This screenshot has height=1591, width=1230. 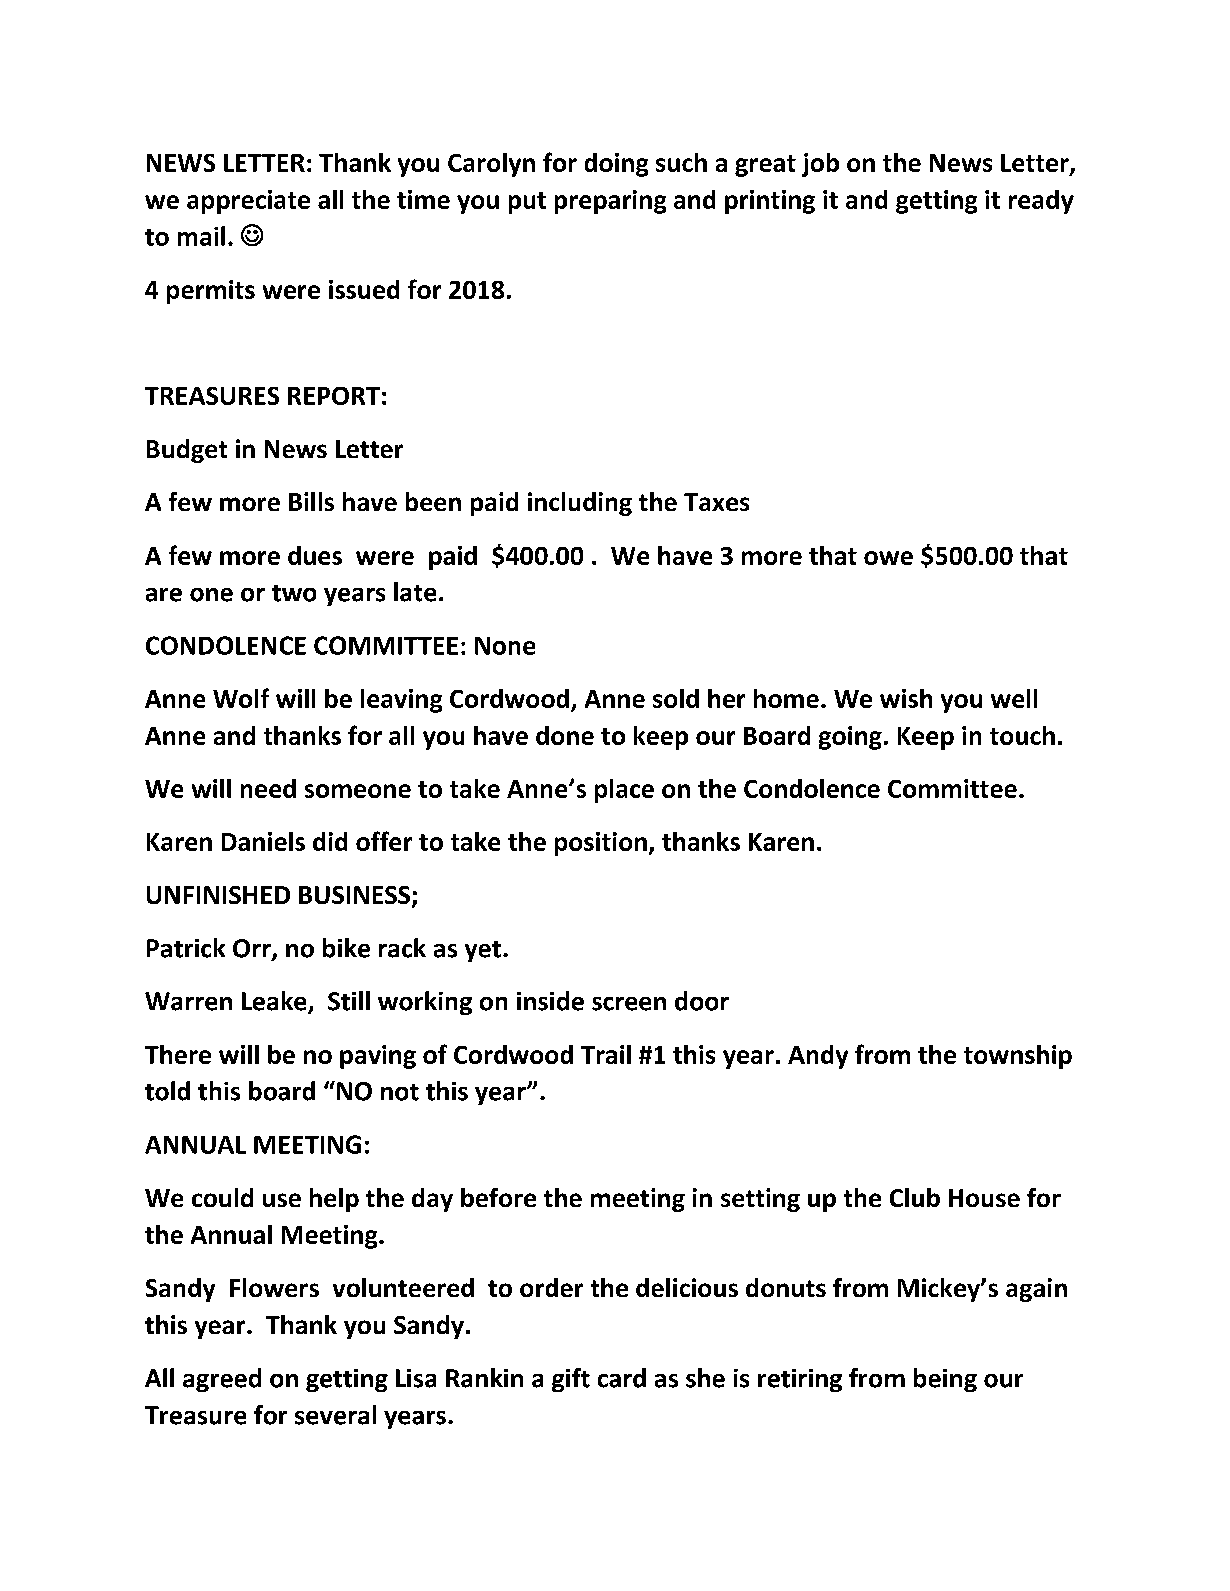 What do you see at coordinates (716, 502) in the screenshot?
I see `Taxes` at bounding box center [716, 502].
